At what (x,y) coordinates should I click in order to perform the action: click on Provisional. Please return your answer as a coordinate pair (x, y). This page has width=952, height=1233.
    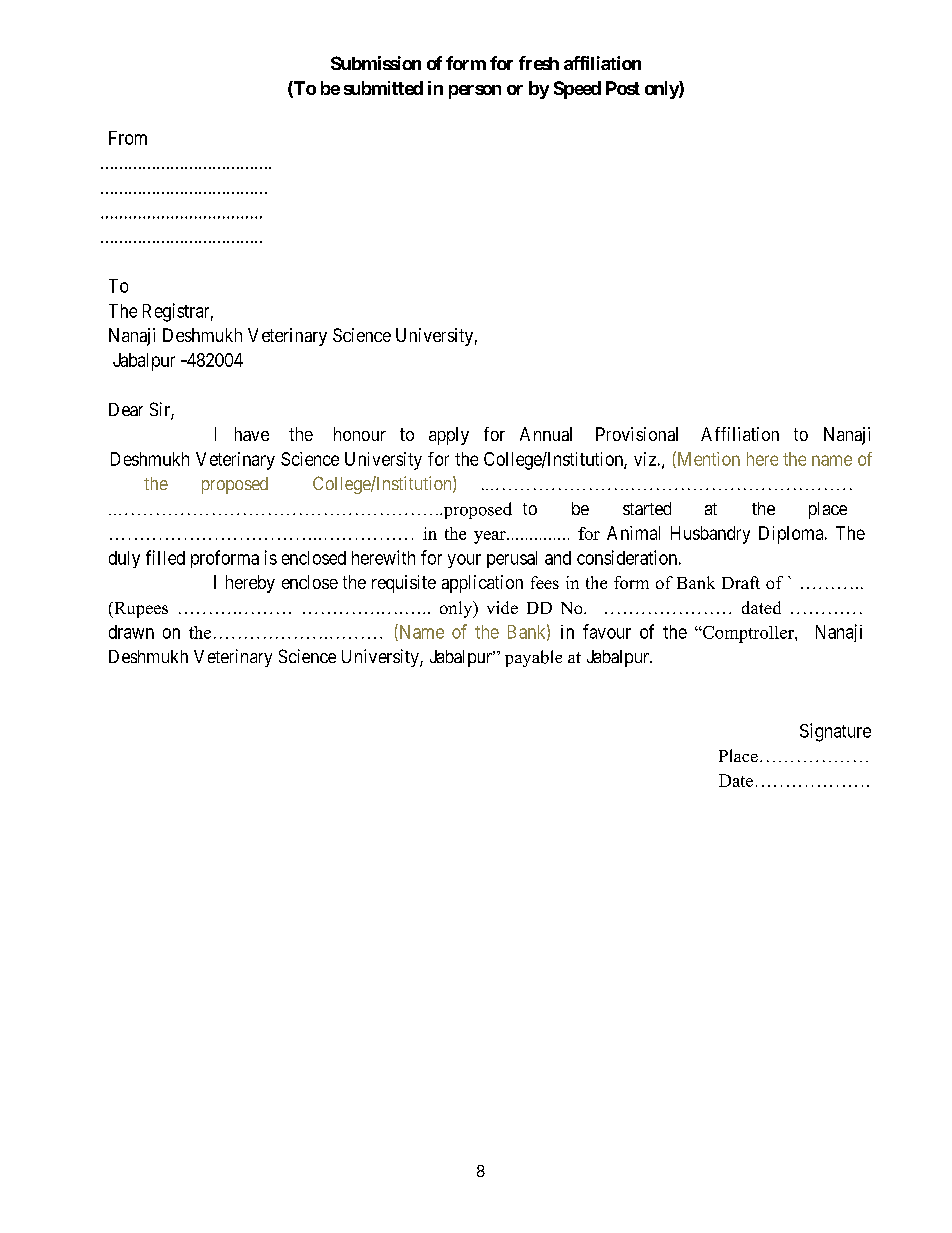
    Looking at the image, I should click on (637, 434).
